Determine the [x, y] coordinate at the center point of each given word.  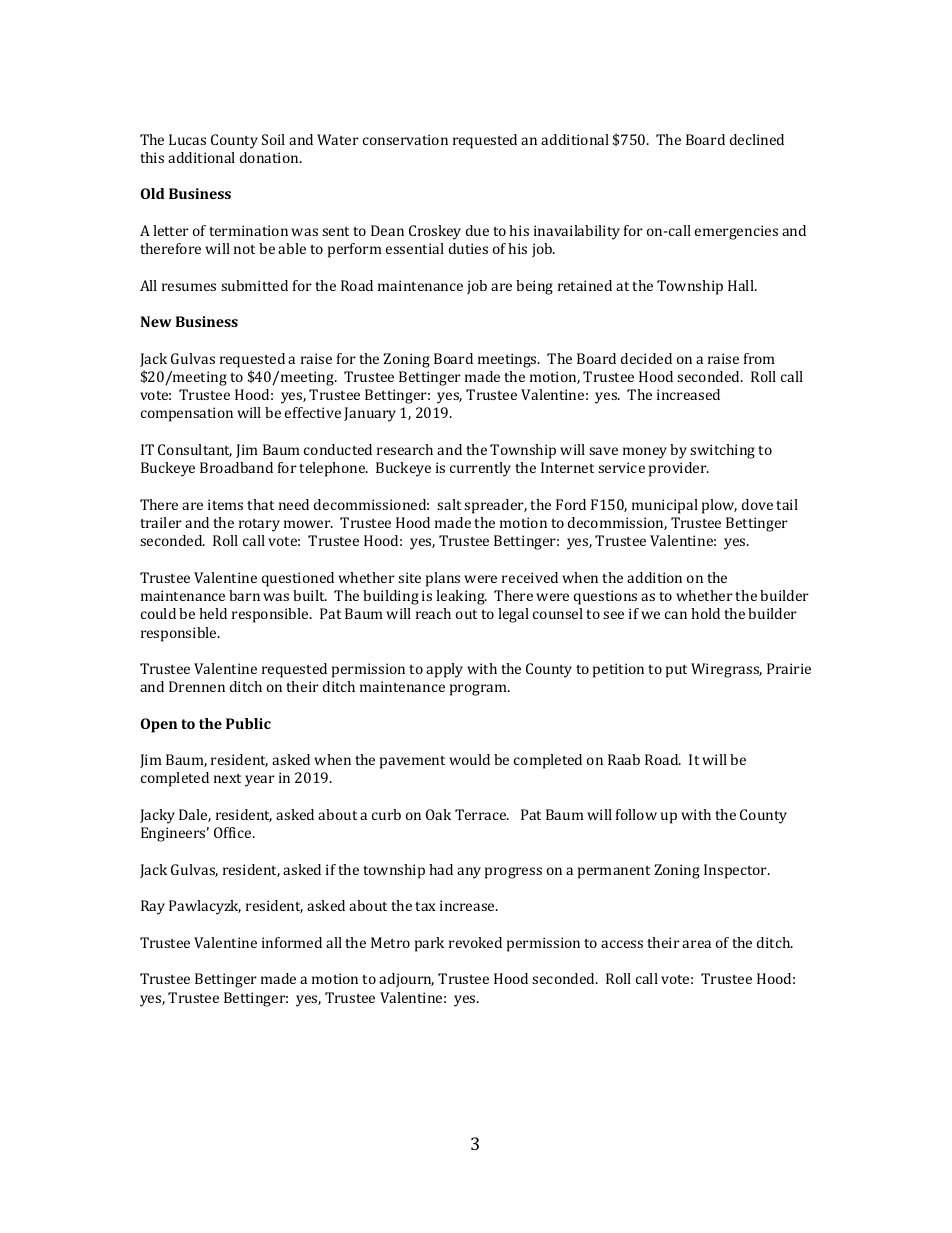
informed [292, 942]
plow [719, 506]
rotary [259, 525]
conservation [405, 139]
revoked [475, 942]
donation [270, 157]
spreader [495, 506]
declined [757, 139]
